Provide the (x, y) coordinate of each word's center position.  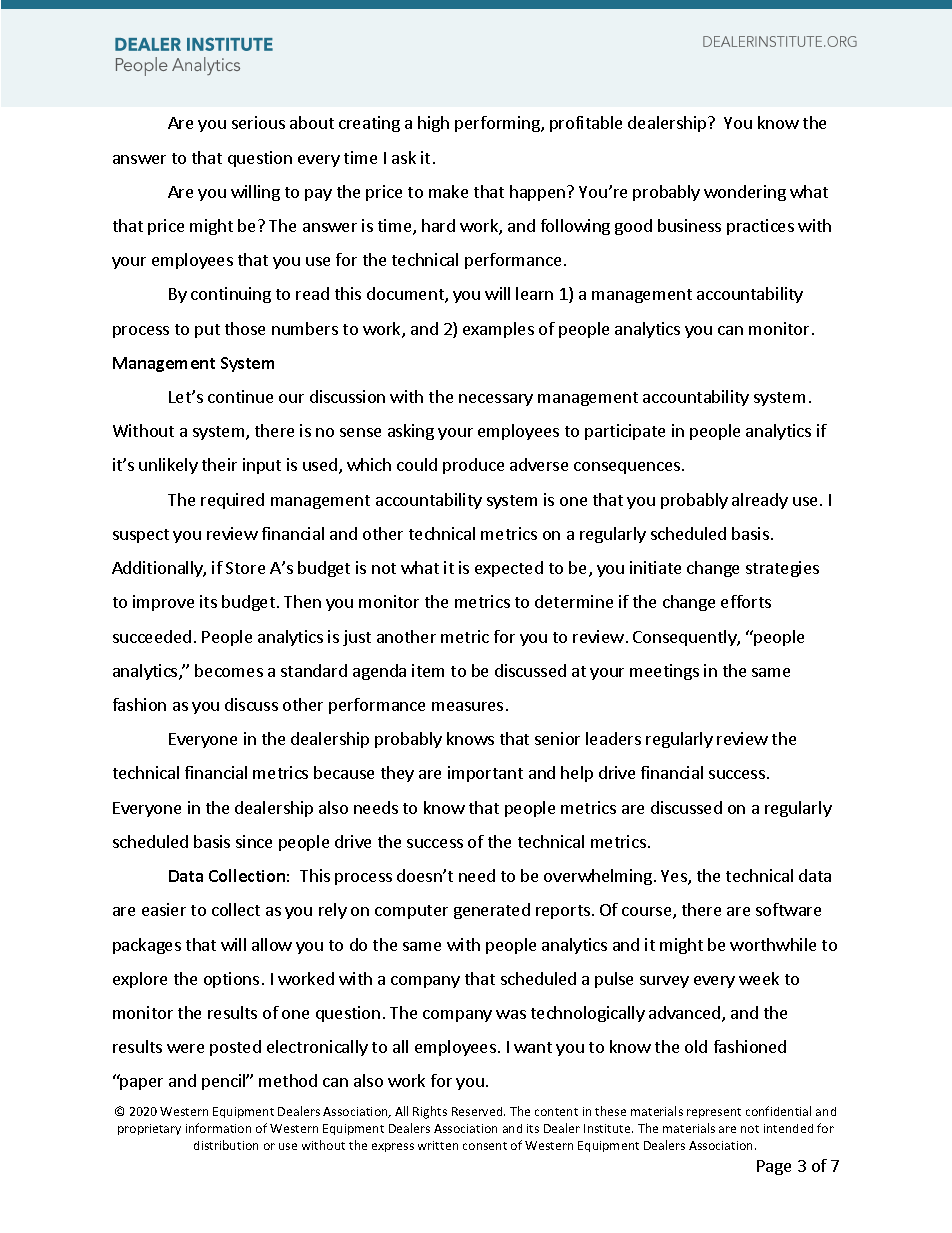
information (218, 1128)
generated (492, 911)
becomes (229, 670)
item (428, 670)
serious (258, 122)
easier (164, 909)
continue (240, 396)
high (433, 124)
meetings (664, 672)
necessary (496, 400)
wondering (745, 193)
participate (625, 432)
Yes (675, 877)
